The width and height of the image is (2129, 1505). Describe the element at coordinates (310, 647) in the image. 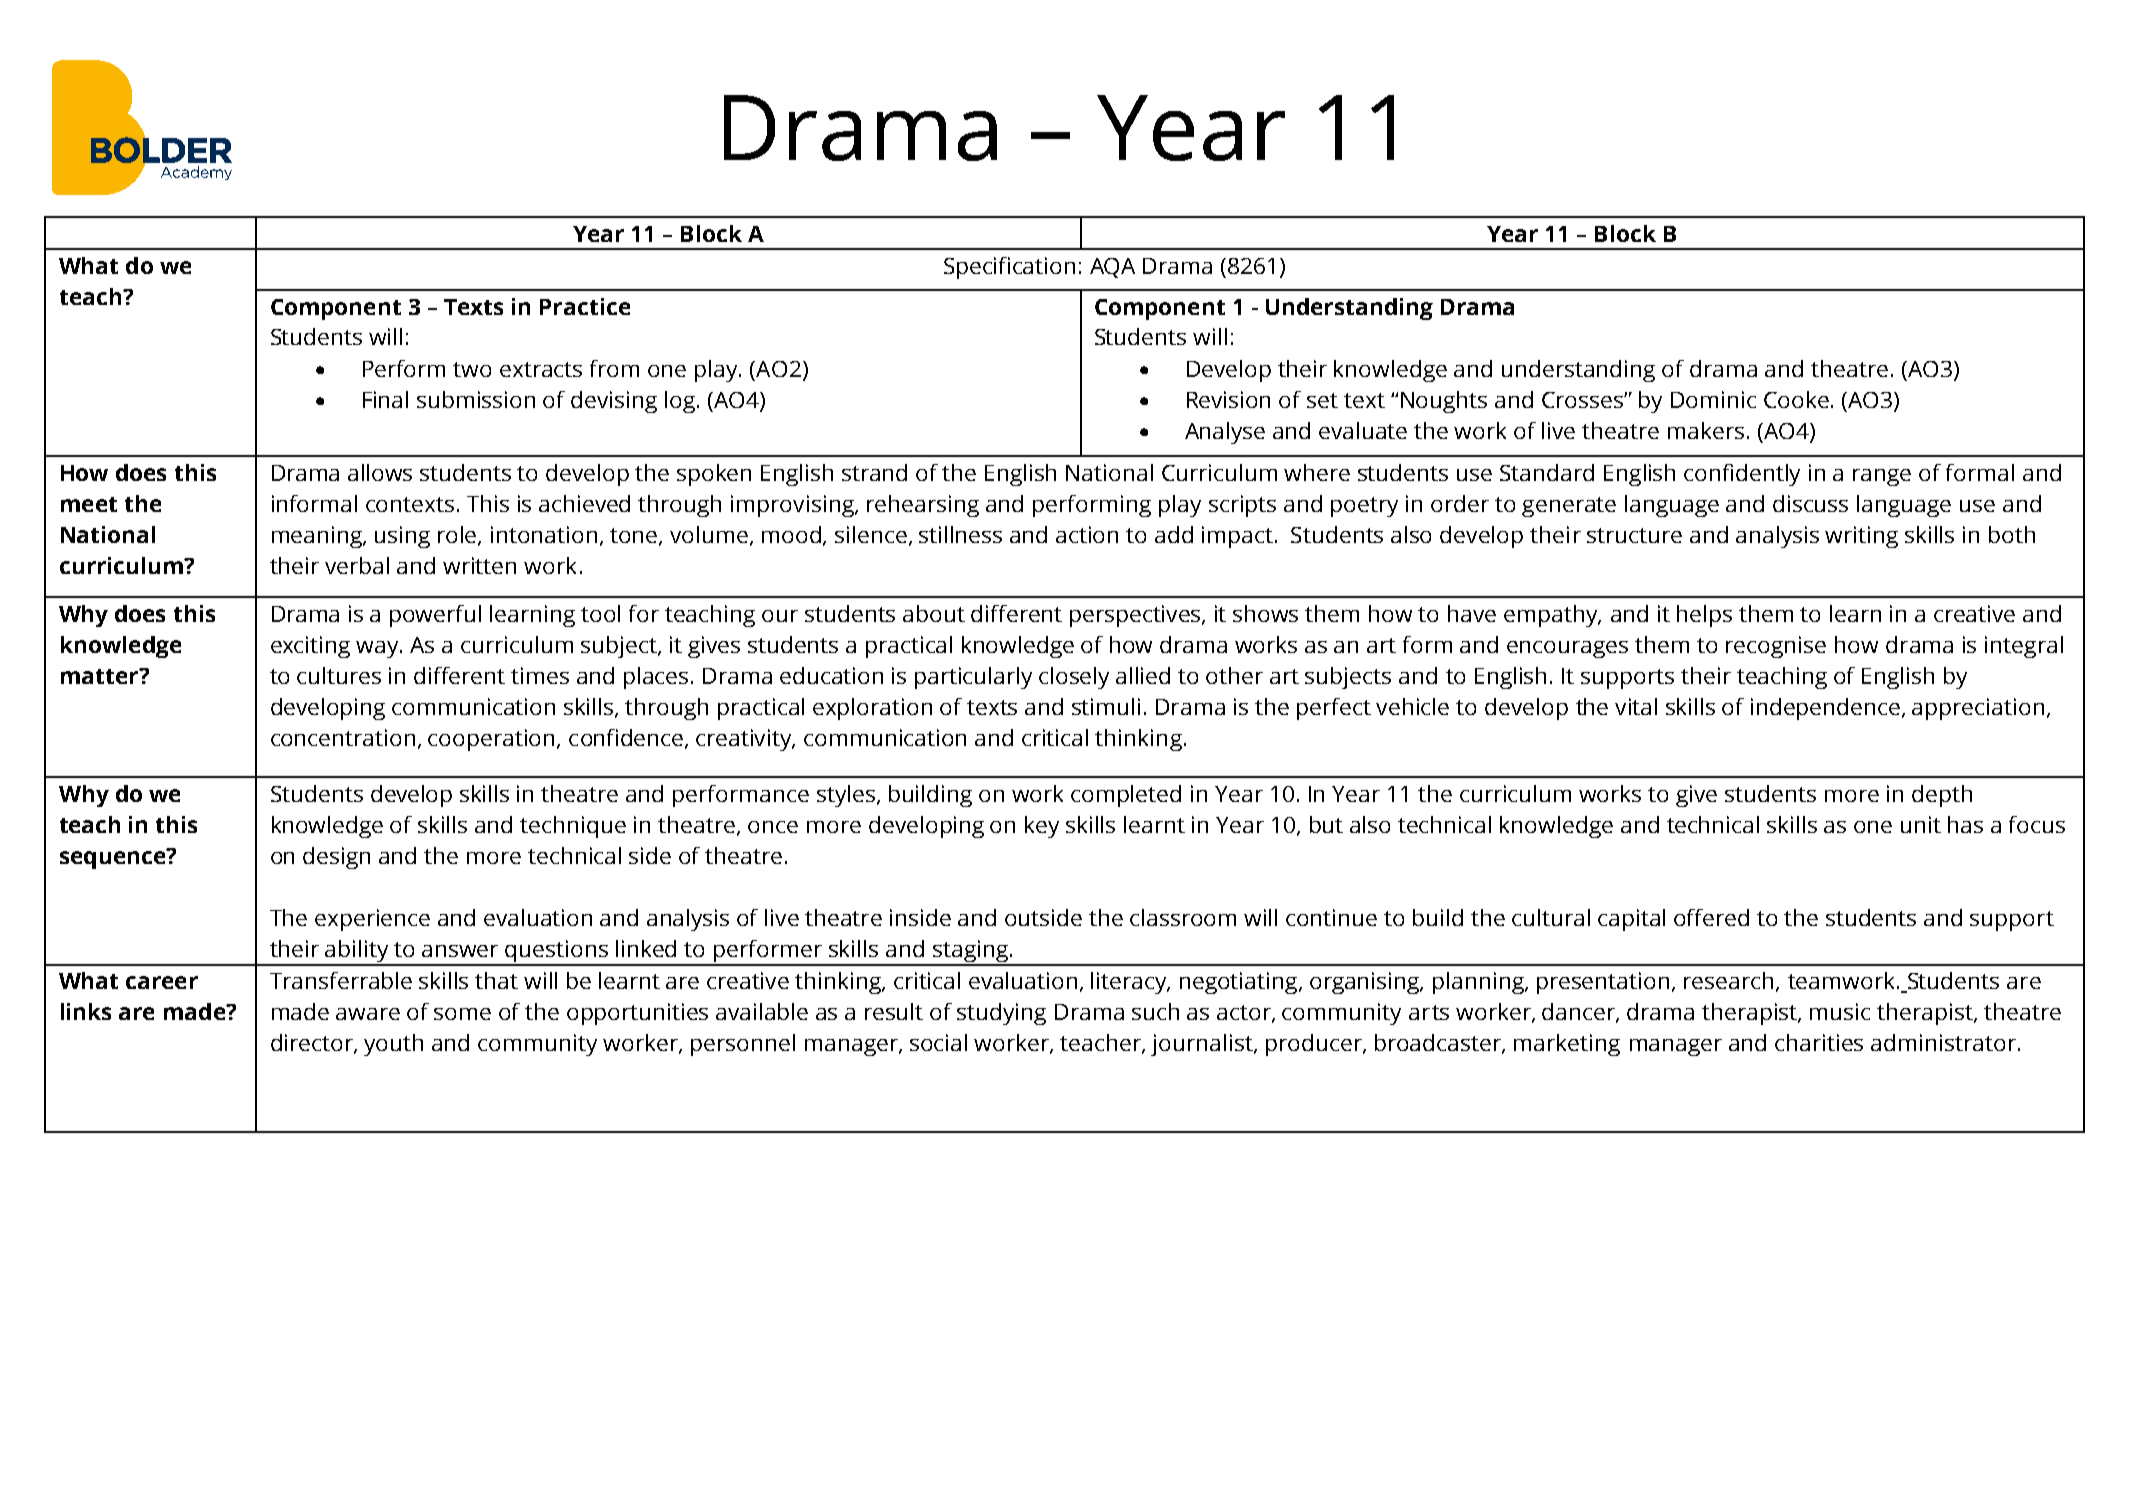

I see `exciting` at that location.
